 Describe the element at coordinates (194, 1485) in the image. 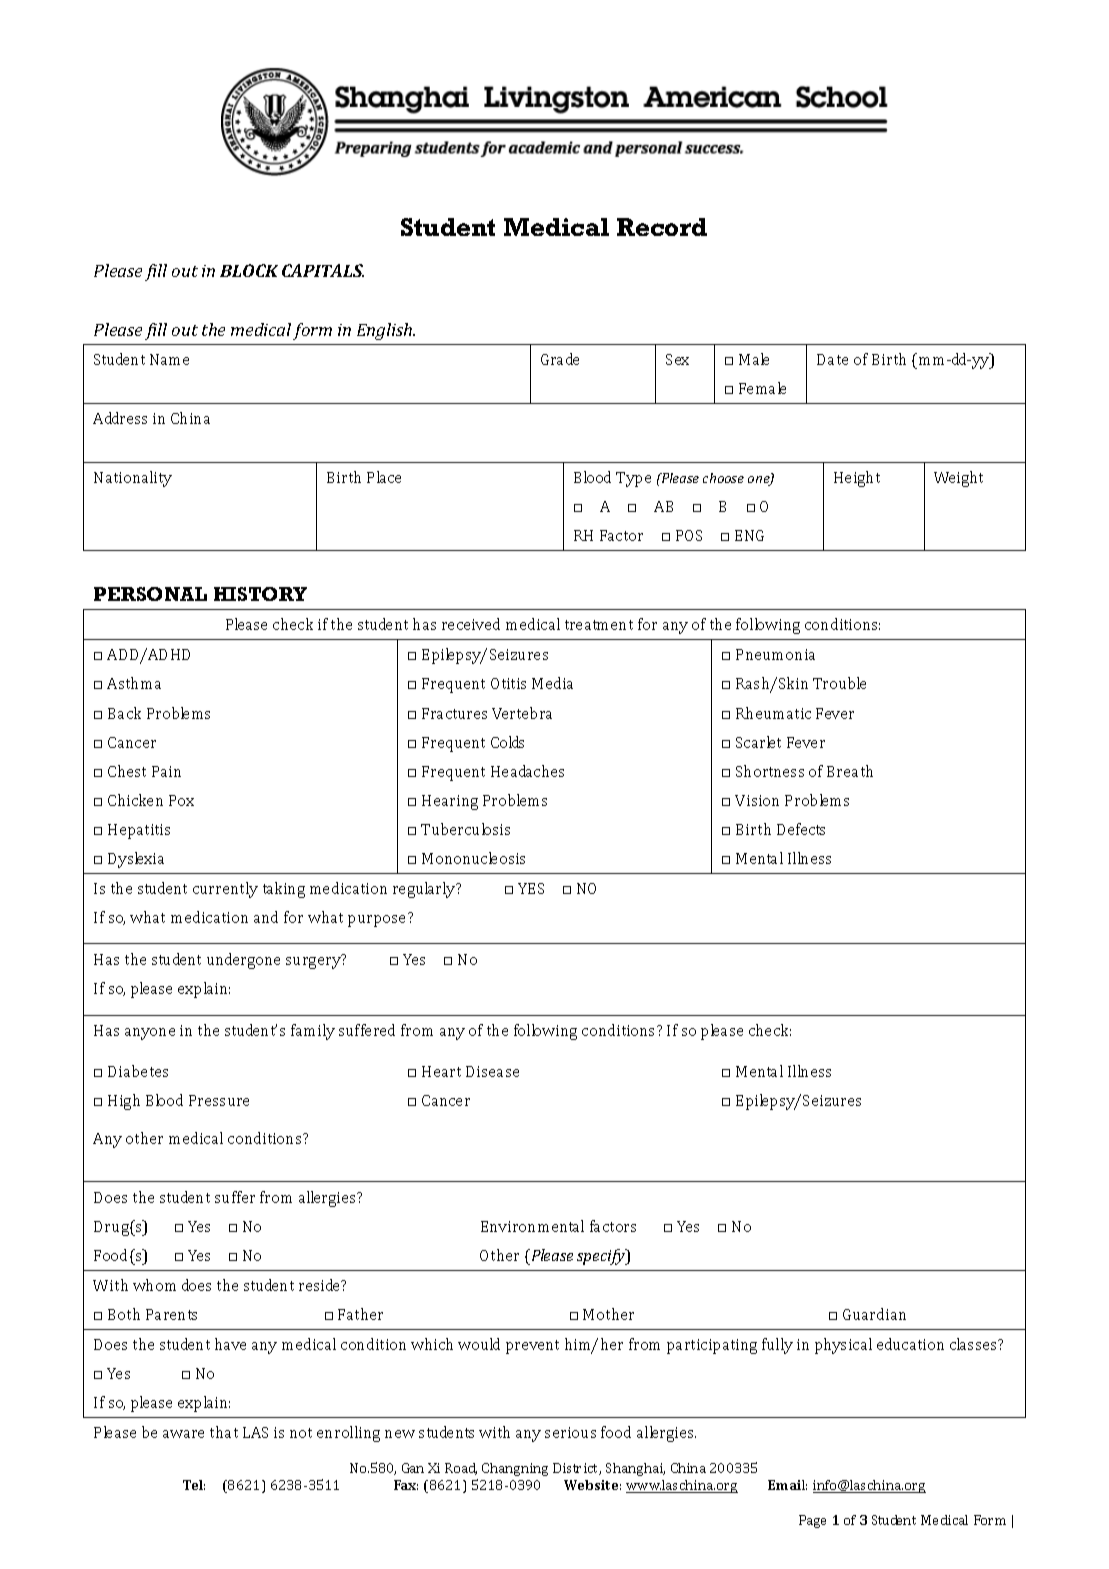

I see `Tel` at that location.
